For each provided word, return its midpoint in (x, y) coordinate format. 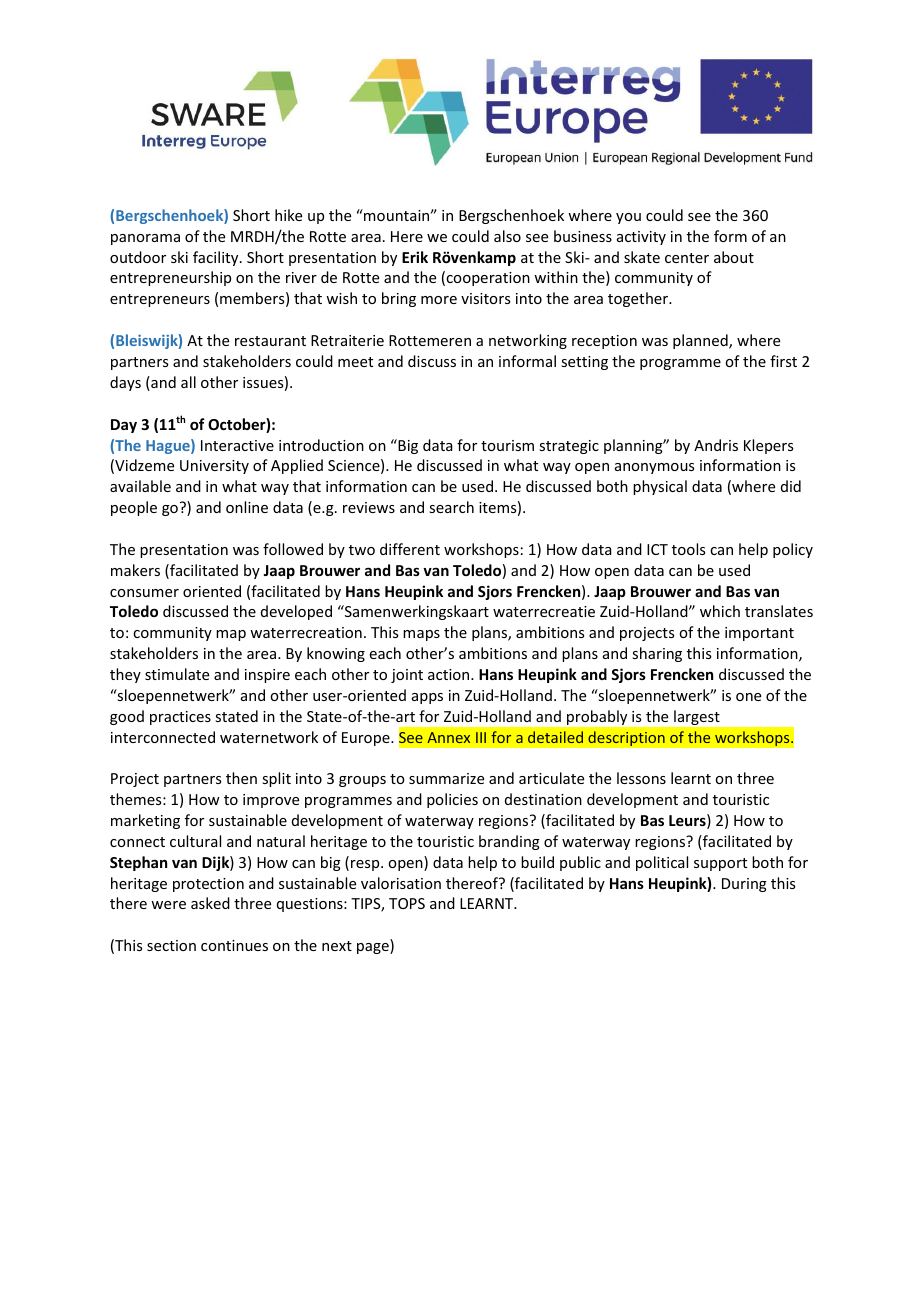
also (507, 236)
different (410, 549)
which (720, 611)
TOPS (407, 903)
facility (217, 258)
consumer (144, 593)
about (734, 257)
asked (210, 903)
